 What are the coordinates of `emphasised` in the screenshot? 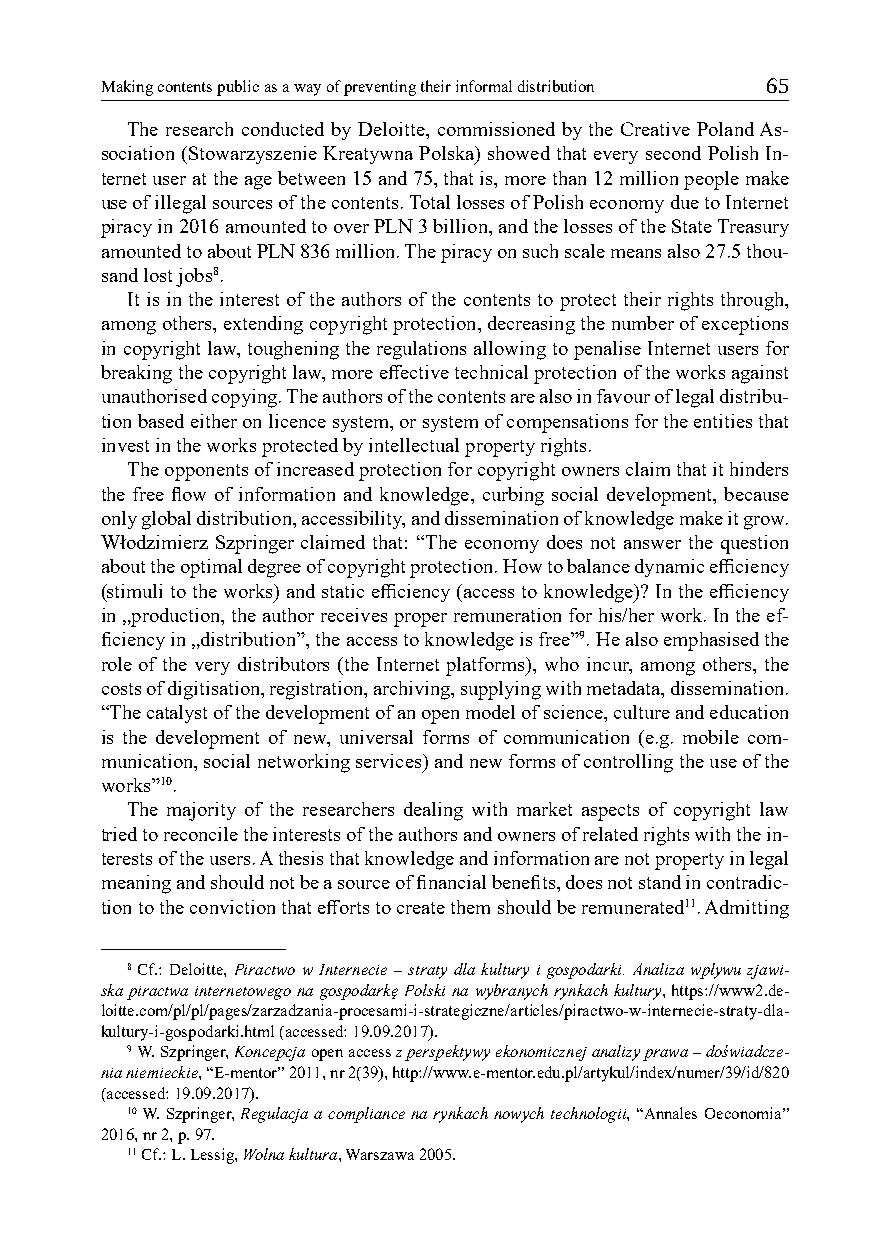 It's located at (711, 641).
